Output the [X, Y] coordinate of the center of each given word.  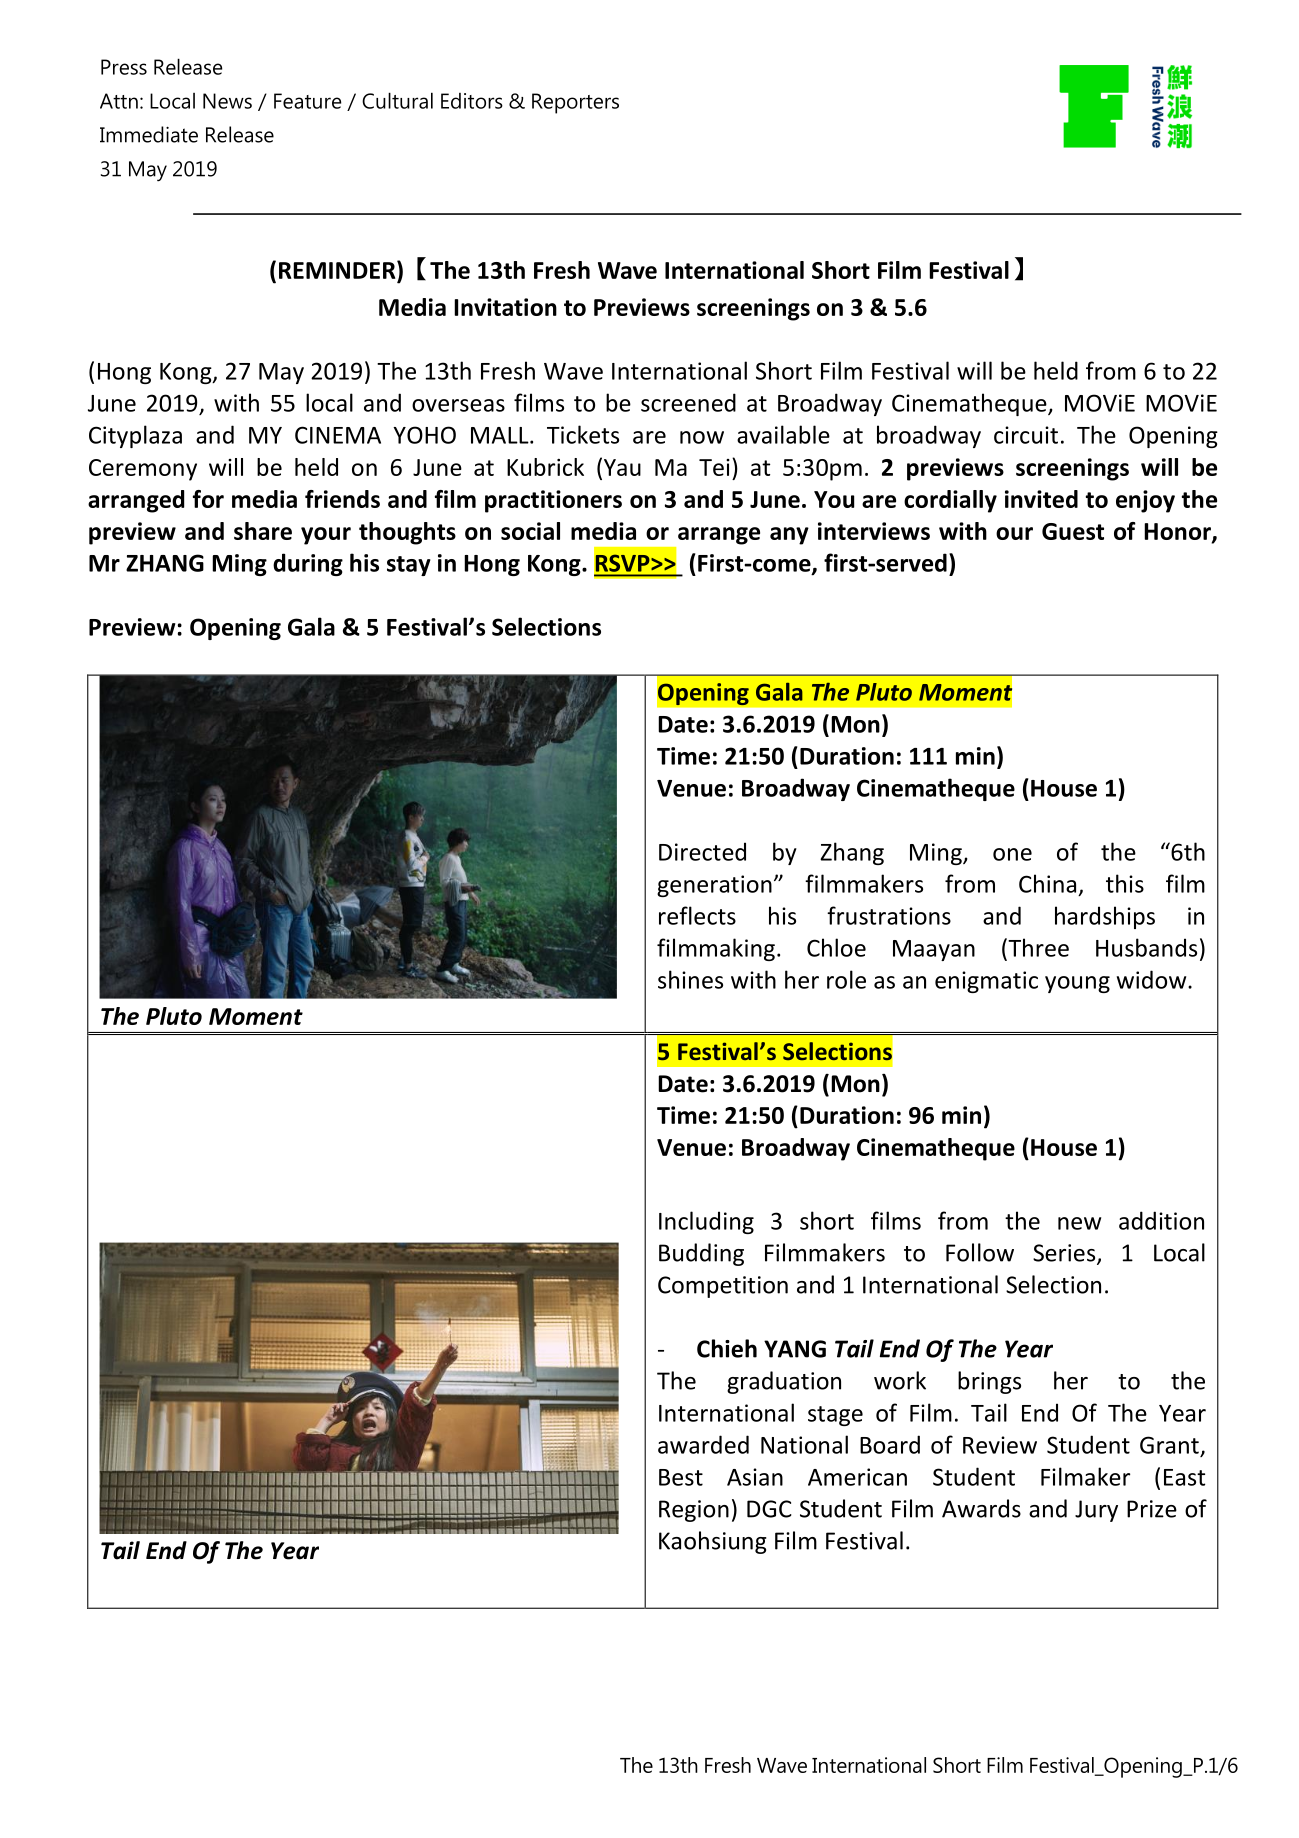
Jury [1096, 1511]
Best [681, 1477]
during [308, 564]
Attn [119, 101]
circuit [1026, 435]
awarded [703, 1444]
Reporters [575, 103]
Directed [702, 851]
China [1047, 883]
